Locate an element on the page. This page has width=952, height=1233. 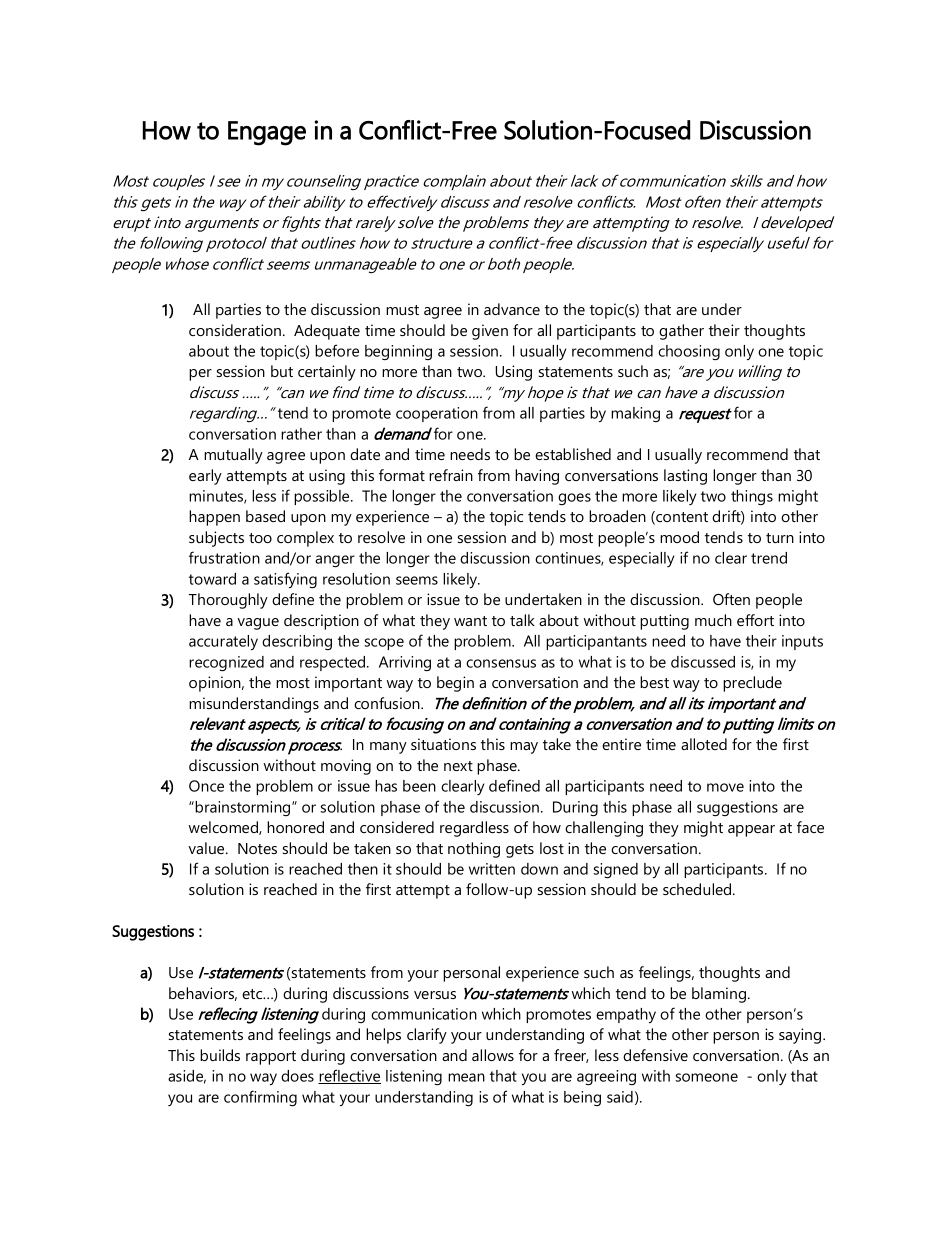
gather is located at coordinates (681, 332).
